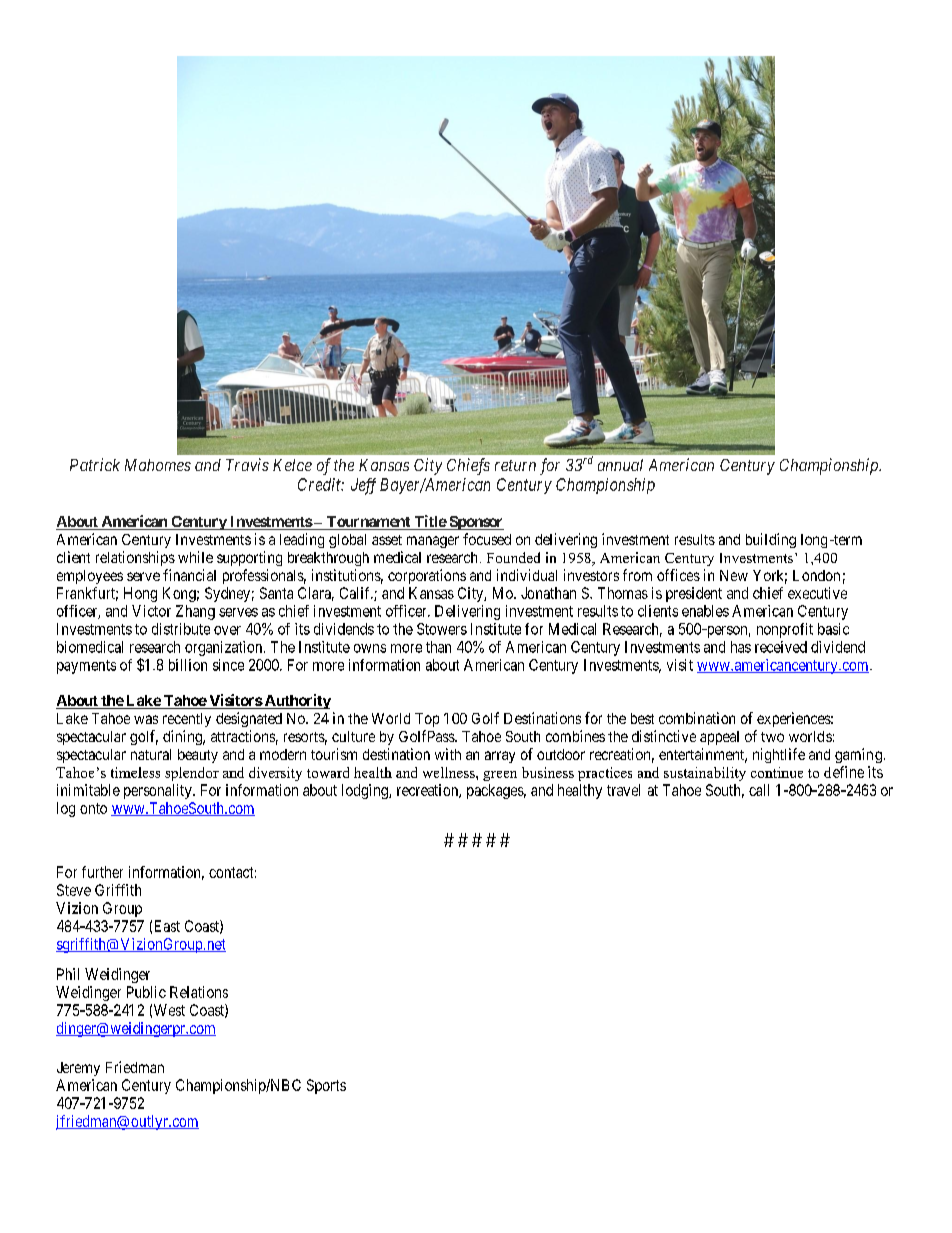  What do you see at coordinates (78, 1069) in the page?
I see `Jeremy` at bounding box center [78, 1069].
